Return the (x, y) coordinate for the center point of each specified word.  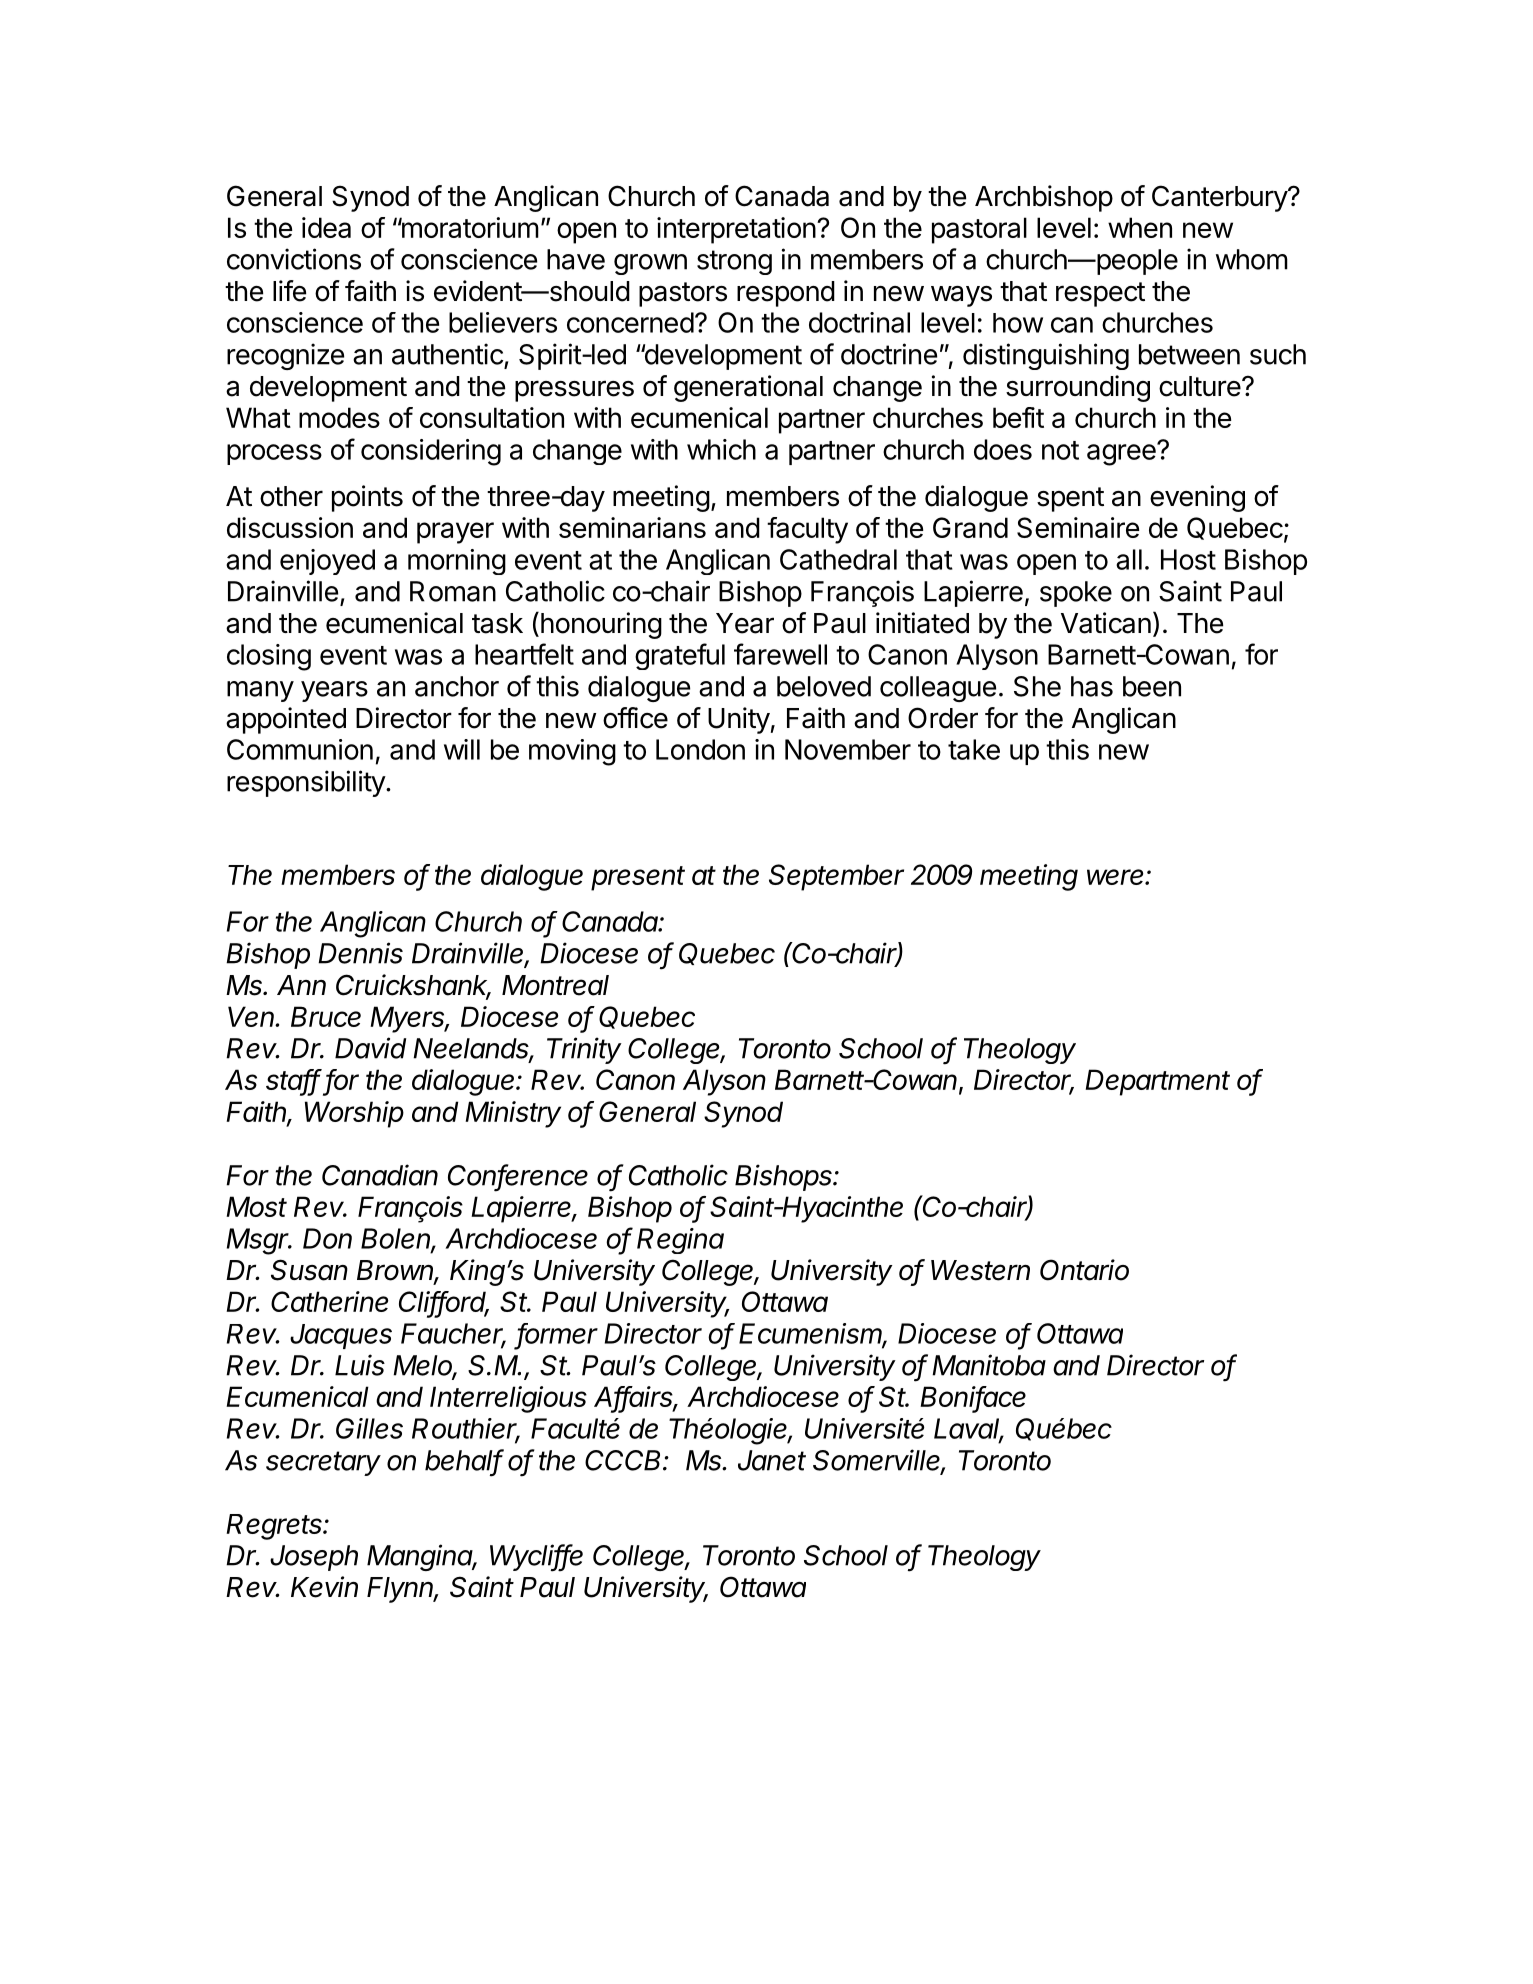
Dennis (360, 953)
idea (326, 227)
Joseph (314, 1558)
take (974, 749)
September (836, 877)
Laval (969, 1429)
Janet (772, 1460)
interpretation (736, 230)
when (1140, 227)
